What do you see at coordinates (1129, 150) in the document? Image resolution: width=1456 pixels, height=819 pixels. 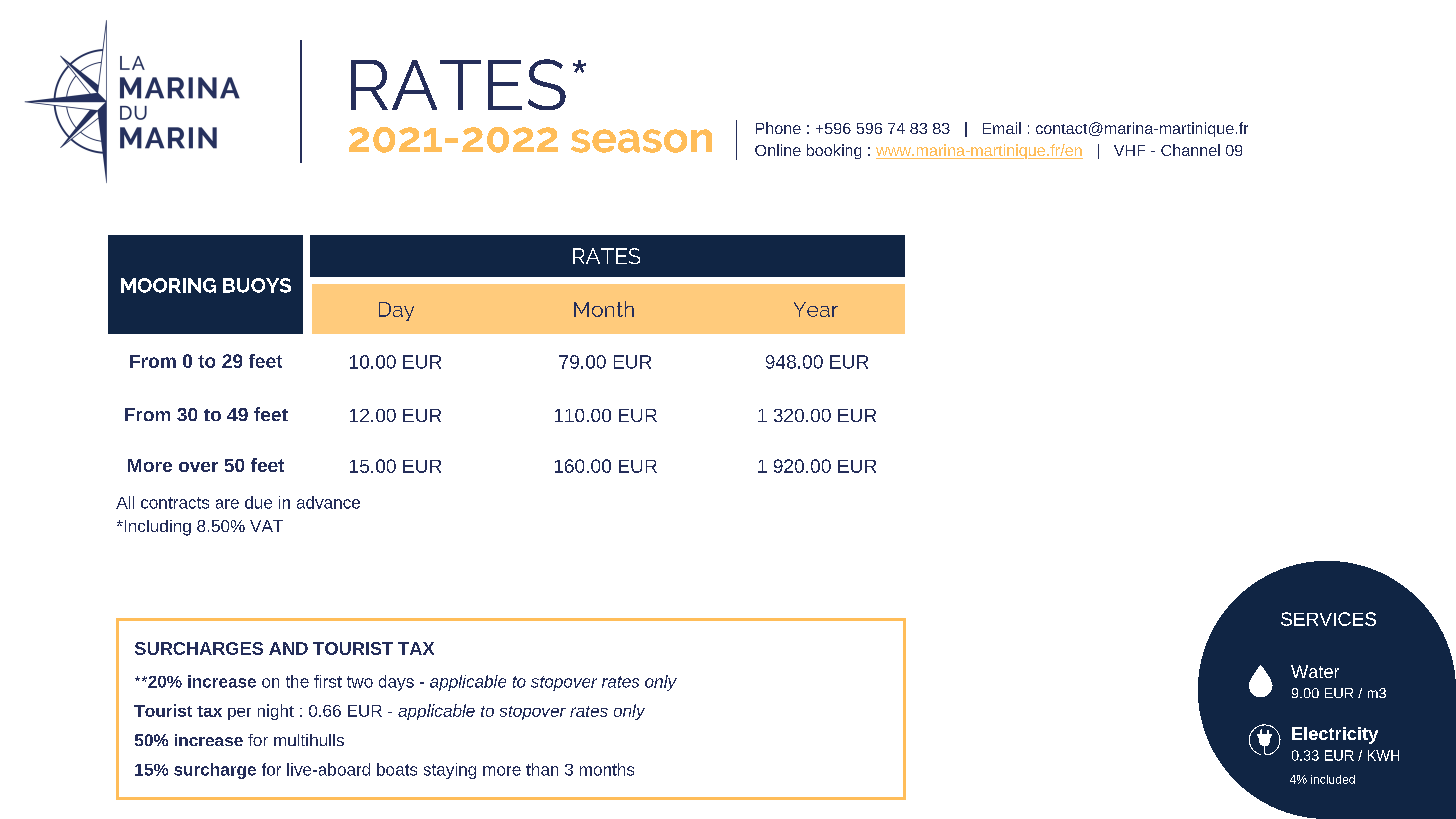 I see `VHF` at bounding box center [1129, 150].
